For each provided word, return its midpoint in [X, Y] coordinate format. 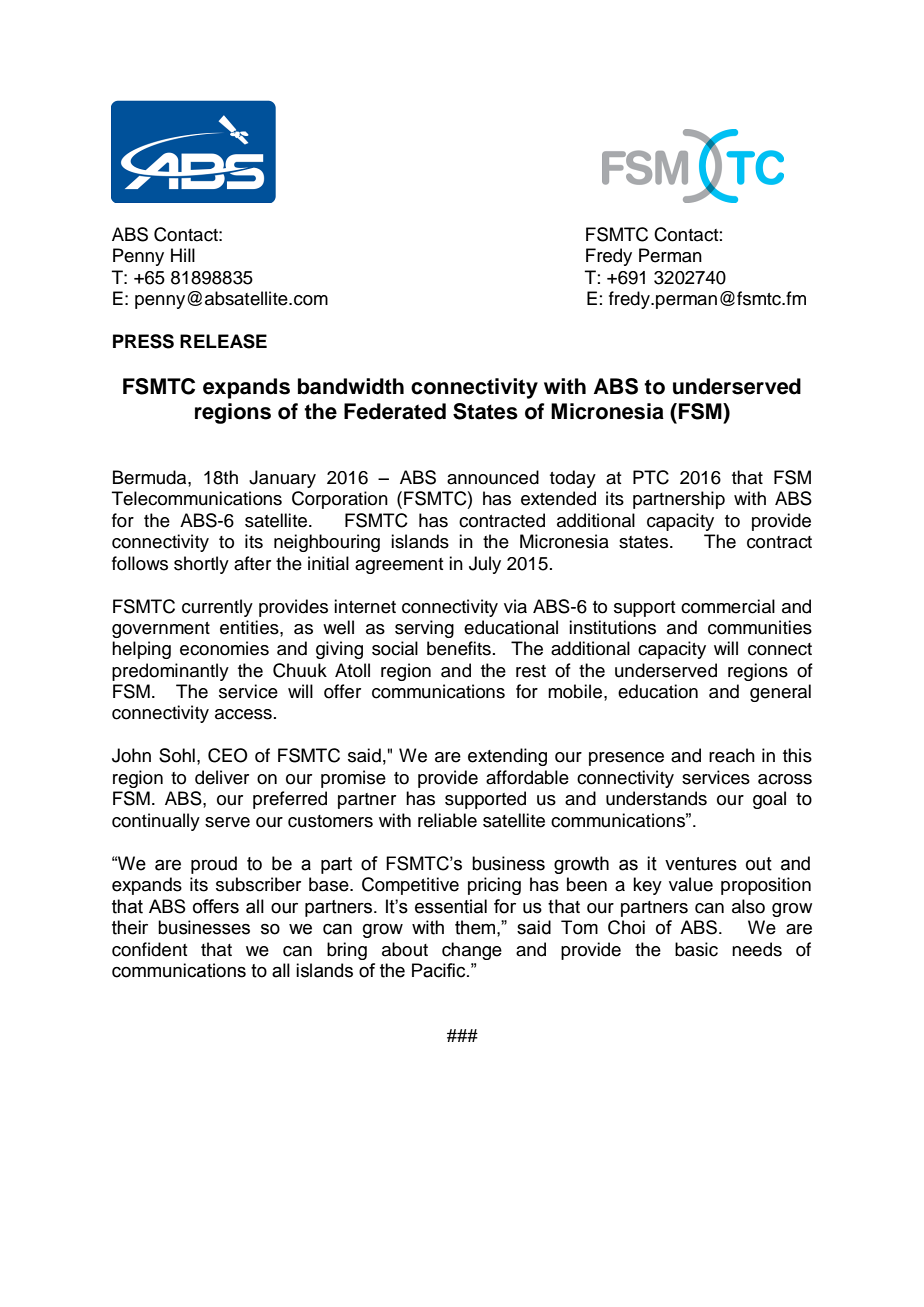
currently [217, 608]
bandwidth [351, 386]
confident [149, 949]
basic [696, 949]
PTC [651, 477]
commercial [728, 606]
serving [424, 629]
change [472, 951]
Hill [183, 255]
